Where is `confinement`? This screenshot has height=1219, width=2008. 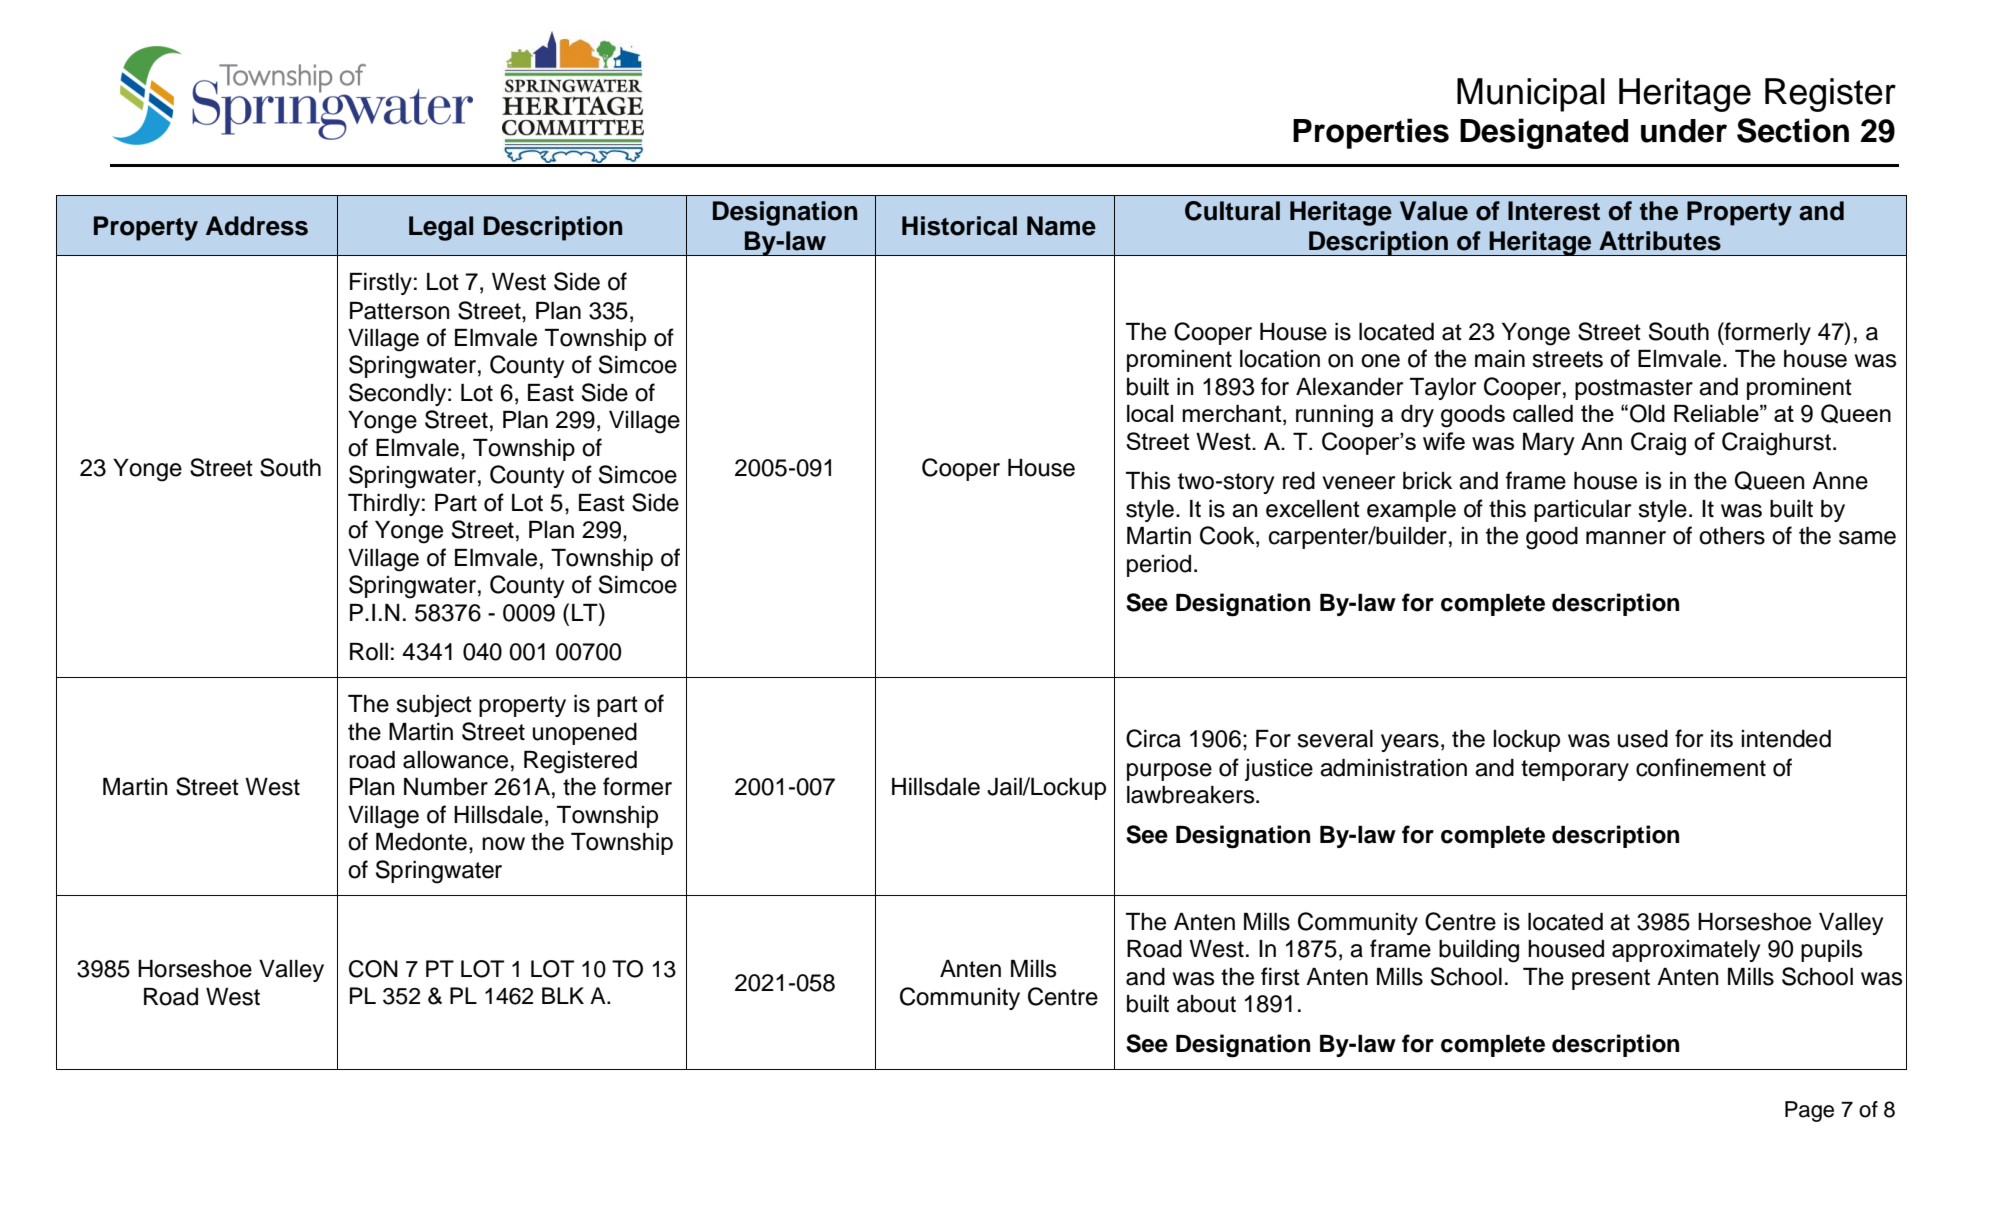
confinement is located at coordinates (1701, 767).
